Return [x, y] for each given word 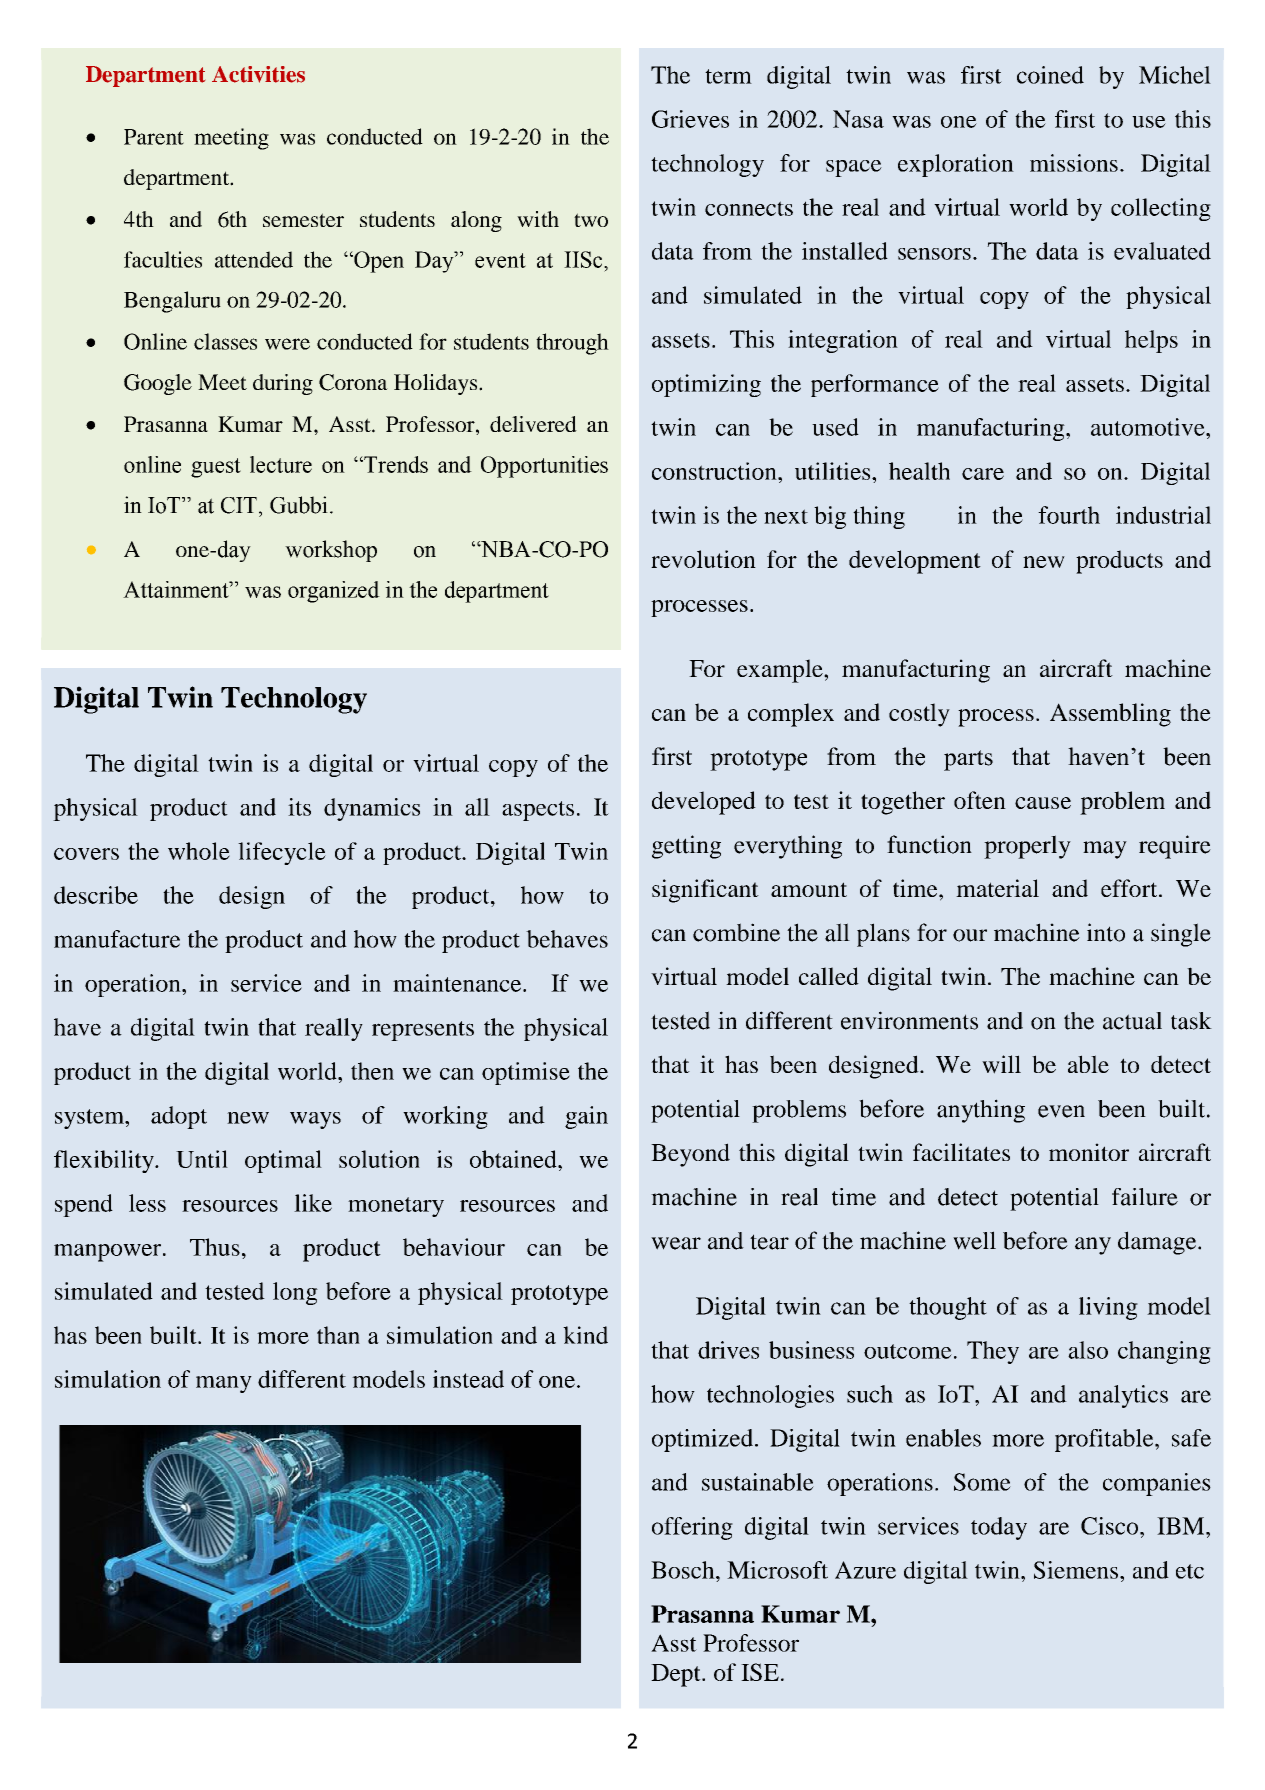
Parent [154, 137]
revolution [703, 559]
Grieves [690, 119]
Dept [677, 1675]
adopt [179, 1117]
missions [1074, 163]
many [224, 1384]
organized [334, 592]
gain [586, 1117]
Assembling [1110, 715]
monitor [1089, 1152]
